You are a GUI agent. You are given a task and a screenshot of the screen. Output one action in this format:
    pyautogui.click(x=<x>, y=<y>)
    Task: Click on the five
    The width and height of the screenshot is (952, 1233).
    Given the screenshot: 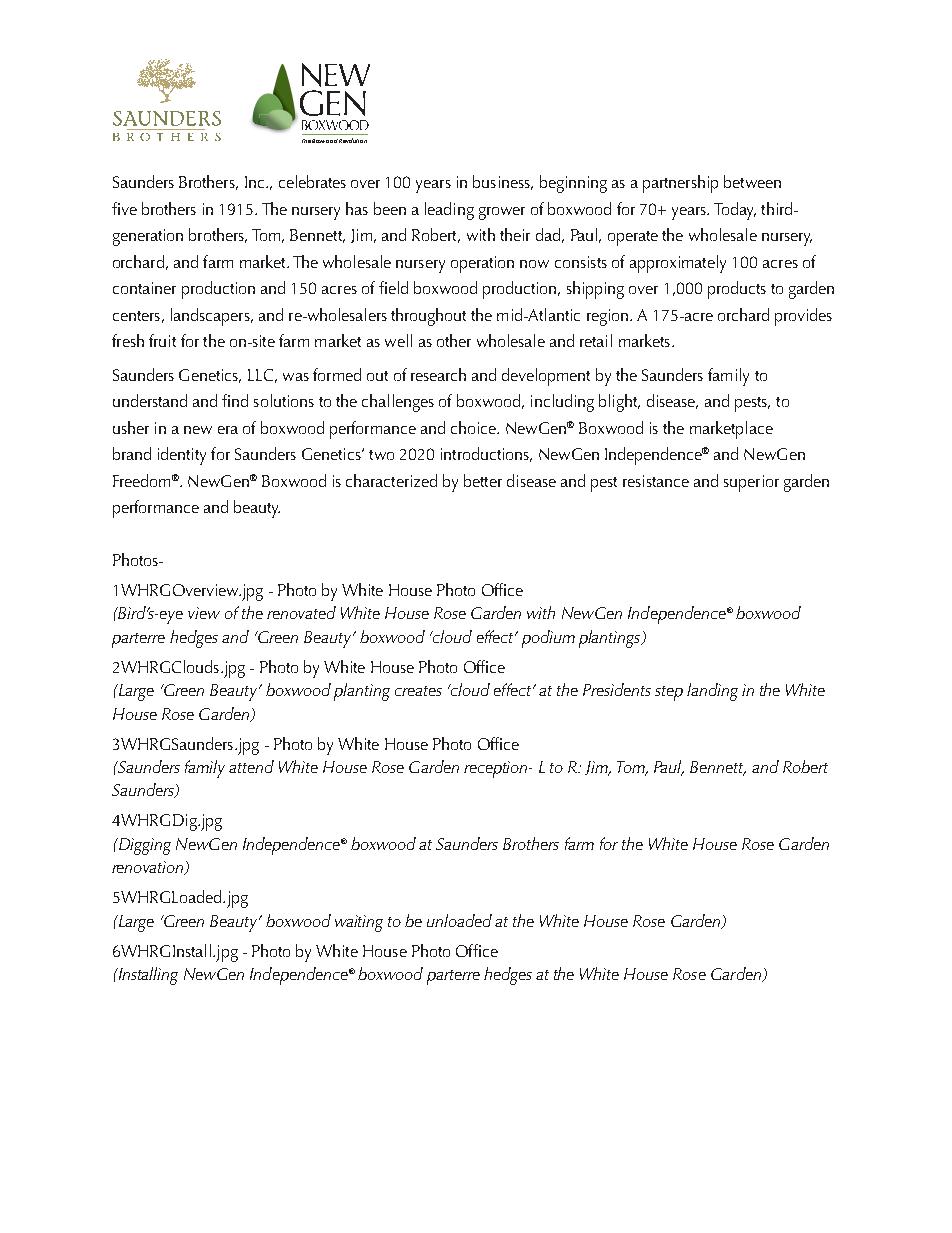 What is the action you would take?
    pyautogui.click(x=124, y=208)
